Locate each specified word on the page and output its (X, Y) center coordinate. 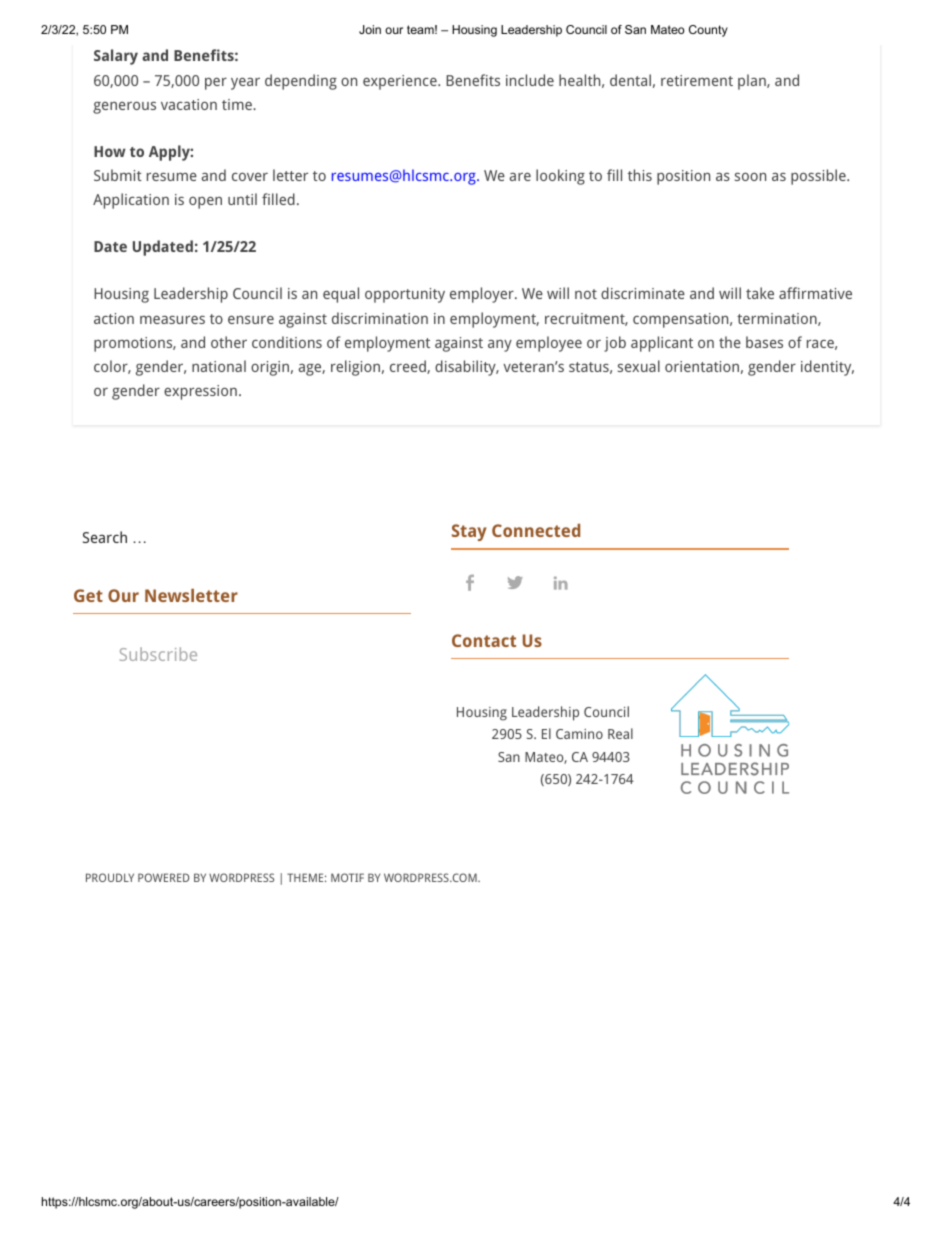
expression (200, 392)
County (708, 31)
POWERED (163, 877)
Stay (469, 532)
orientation (702, 366)
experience (401, 82)
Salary (116, 57)
